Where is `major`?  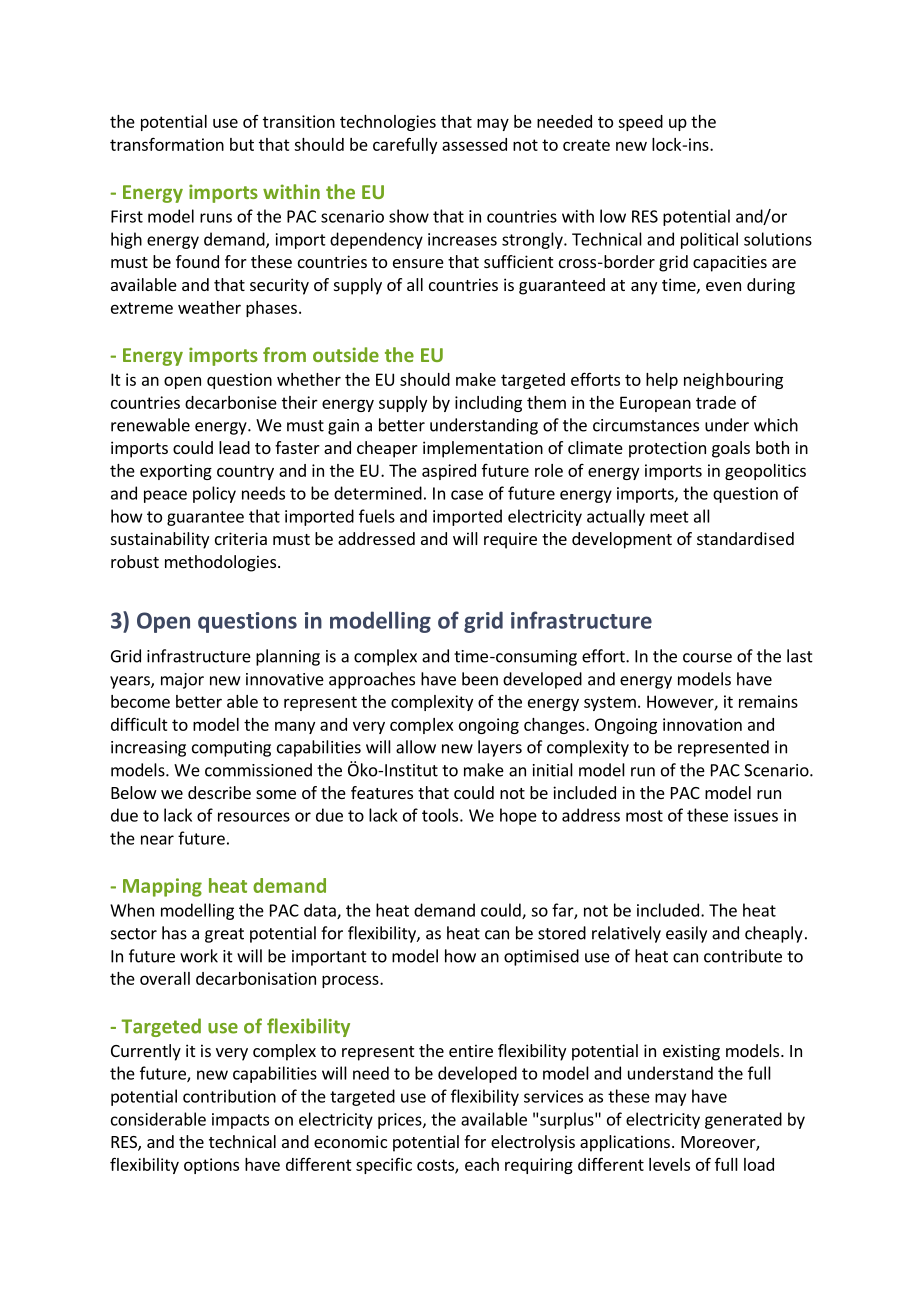 major is located at coordinates (182, 681).
